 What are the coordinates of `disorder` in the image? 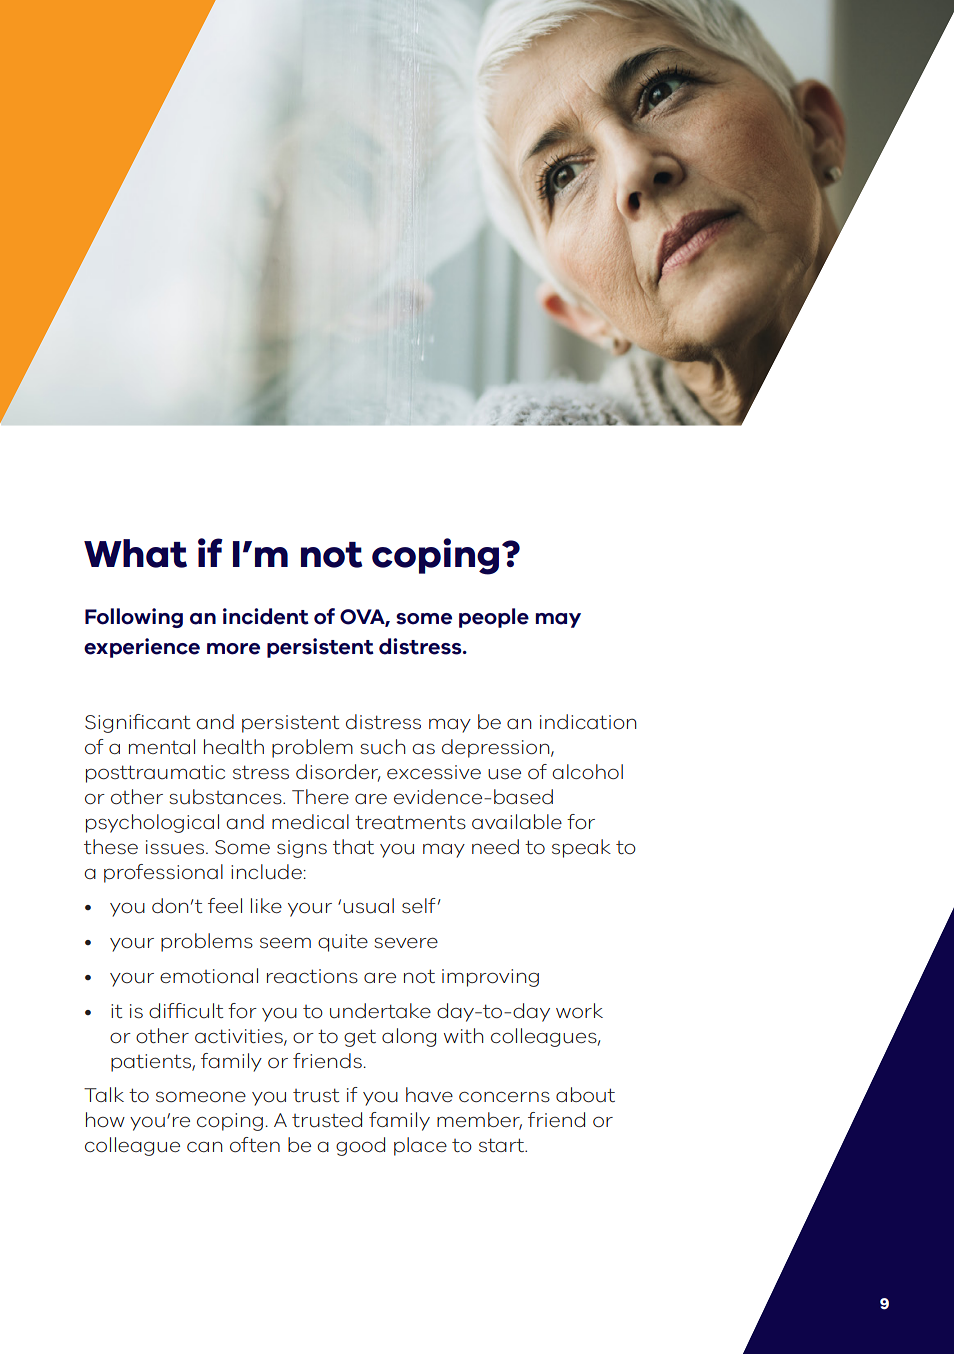 It's located at (338, 772).
